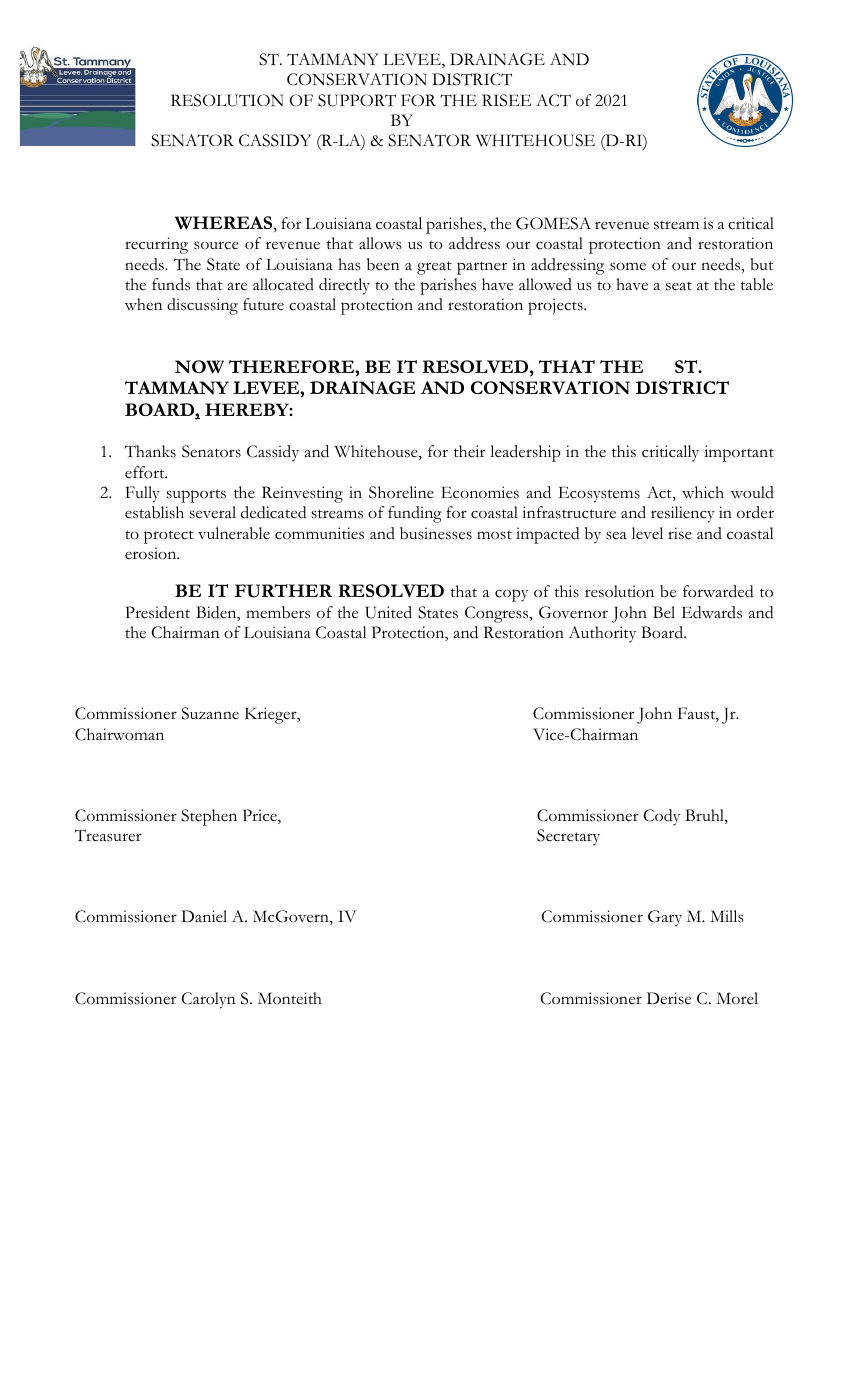  I want to click on important, so click(739, 453).
